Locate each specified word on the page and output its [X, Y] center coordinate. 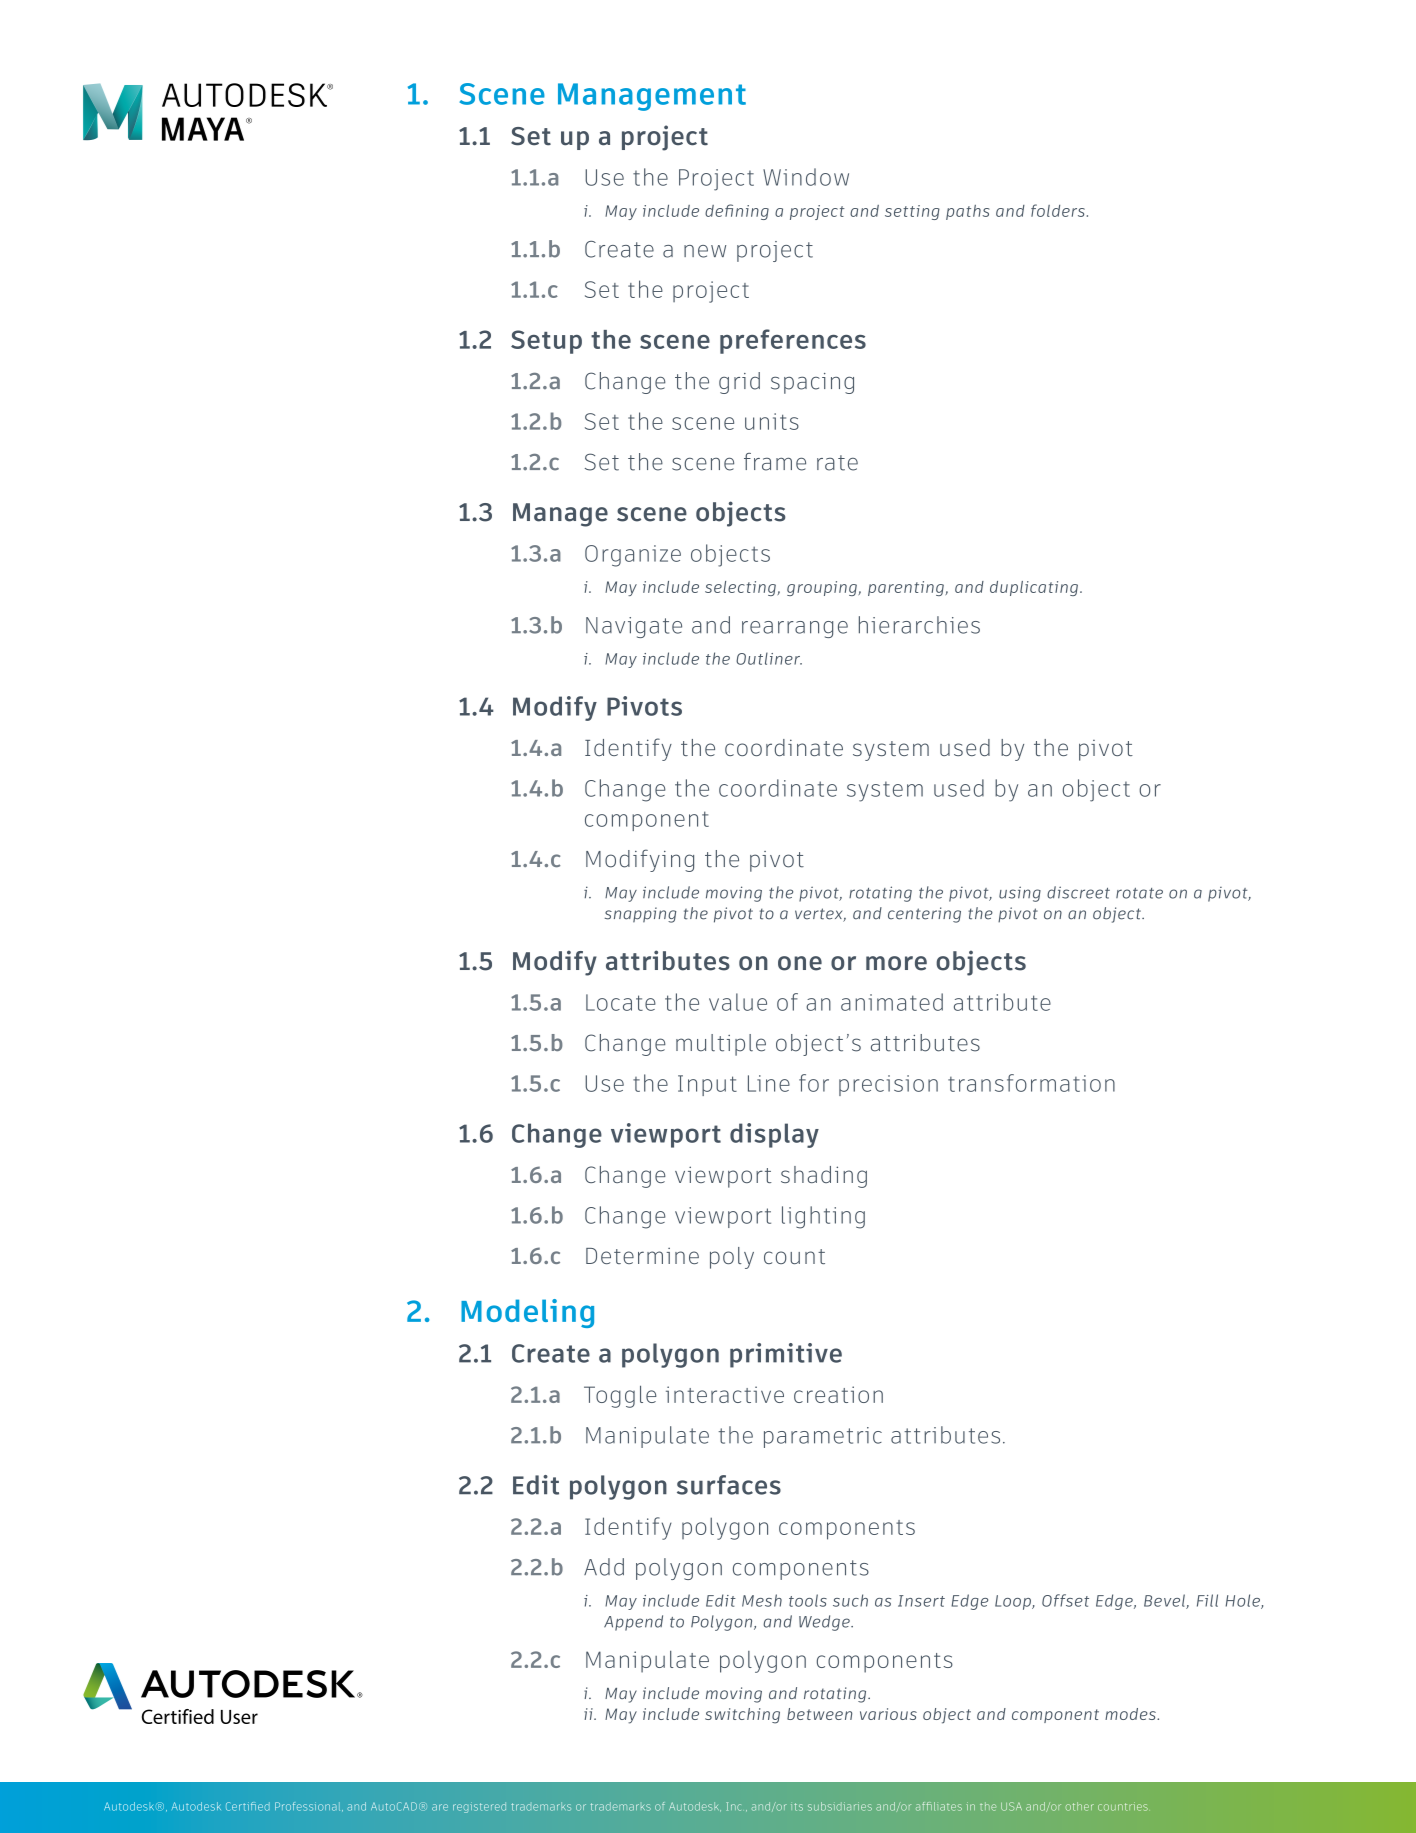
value [738, 1002]
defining [737, 212]
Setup [546, 342]
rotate [1139, 893]
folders [1058, 210]
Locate [621, 1002]
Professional [309, 1807]
